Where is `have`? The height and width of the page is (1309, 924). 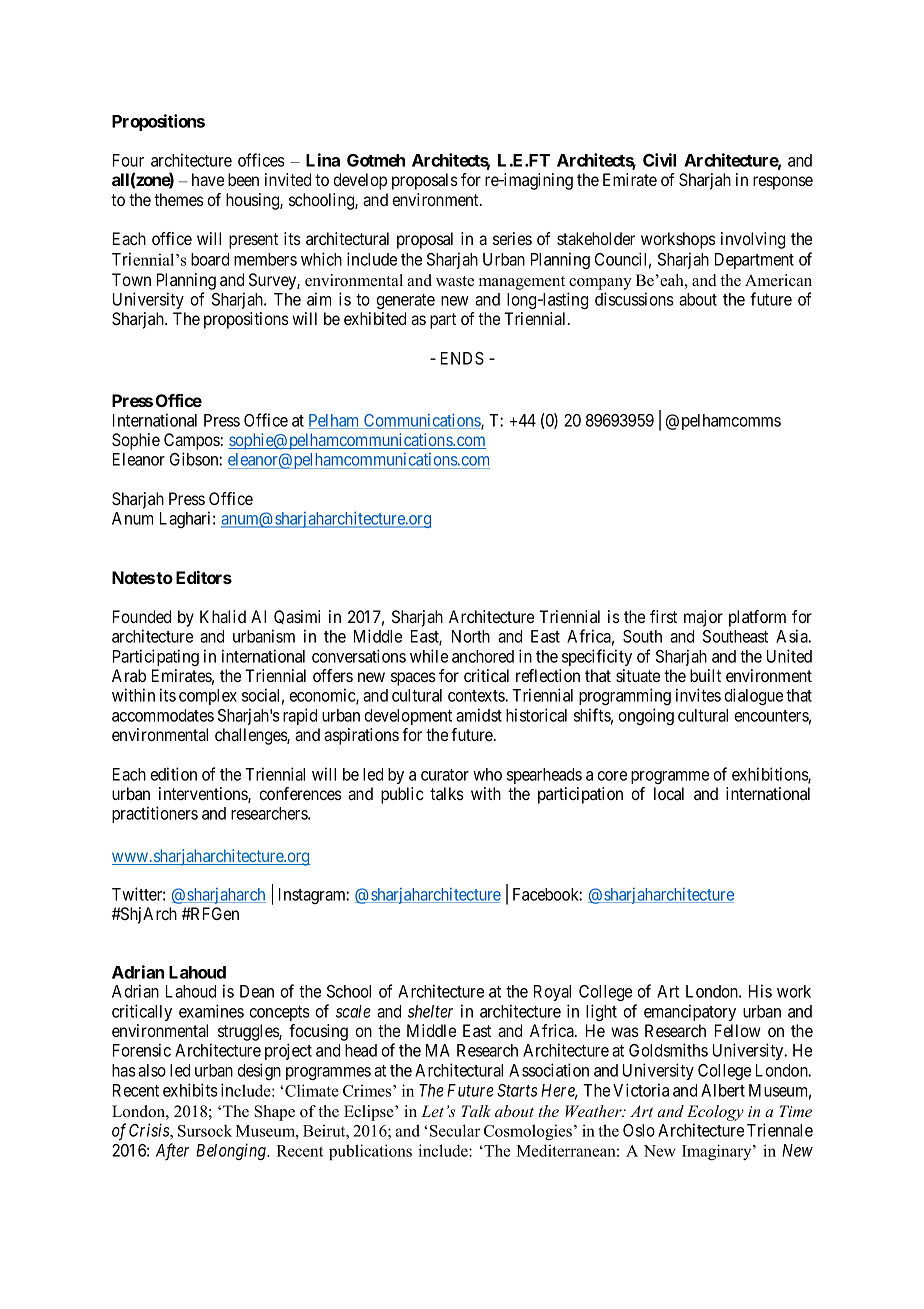 have is located at coordinates (208, 179).
